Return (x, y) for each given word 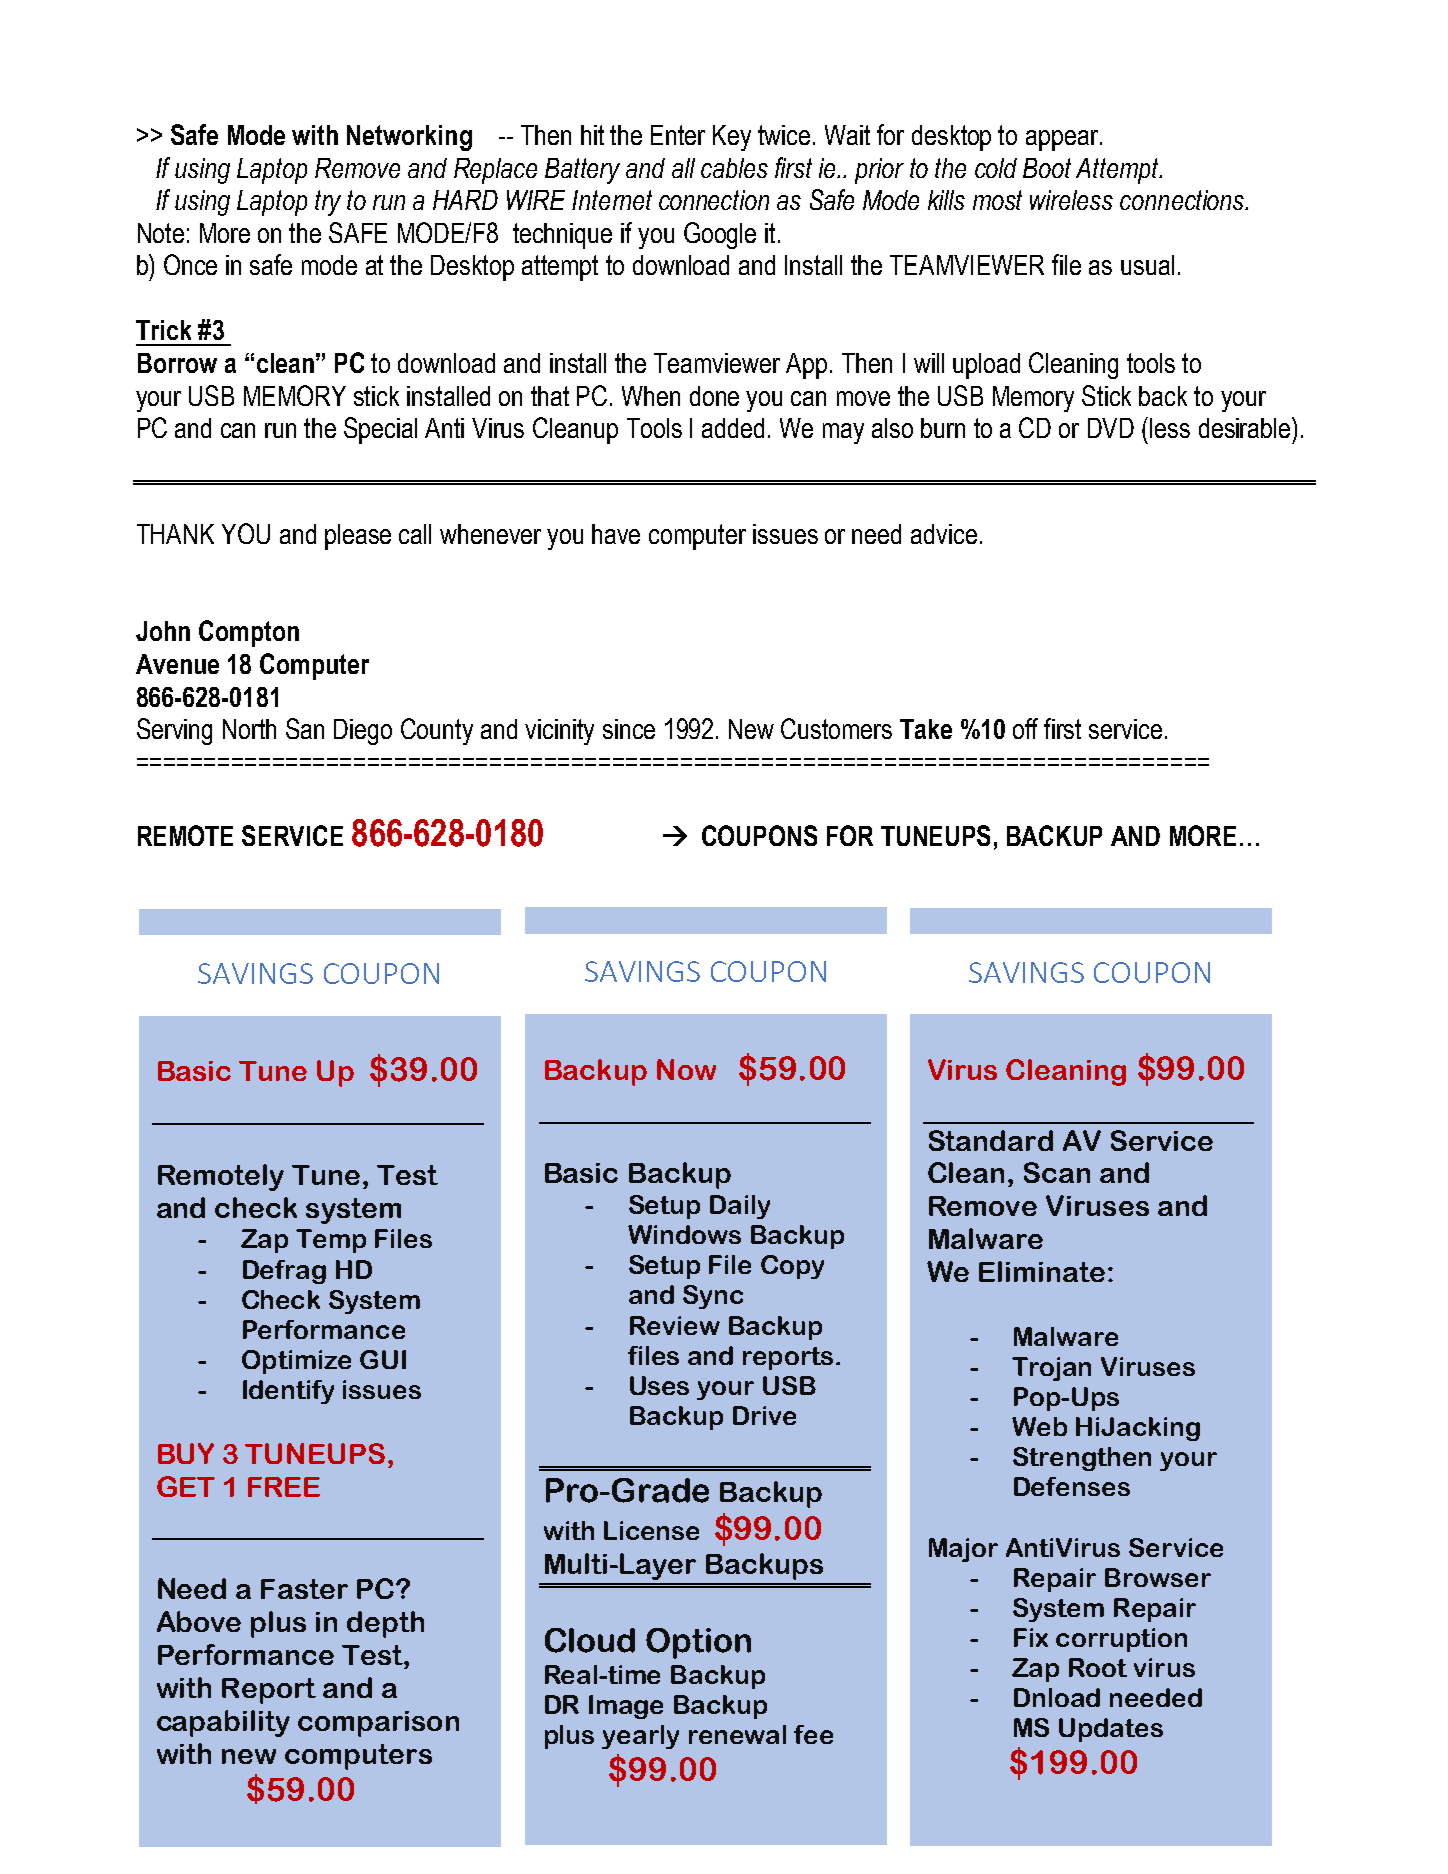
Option (698, 1643)
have (616, 534)
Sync (713, 1297)
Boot (1047, 168)
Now (686, 1069)
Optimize (296, 1362)
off (1025, 728)
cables (734, 168)
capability (223, 1723)
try (328, 203)
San (305, 728)
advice (944, 534)
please (358, 537)
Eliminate (1042, 1271)
